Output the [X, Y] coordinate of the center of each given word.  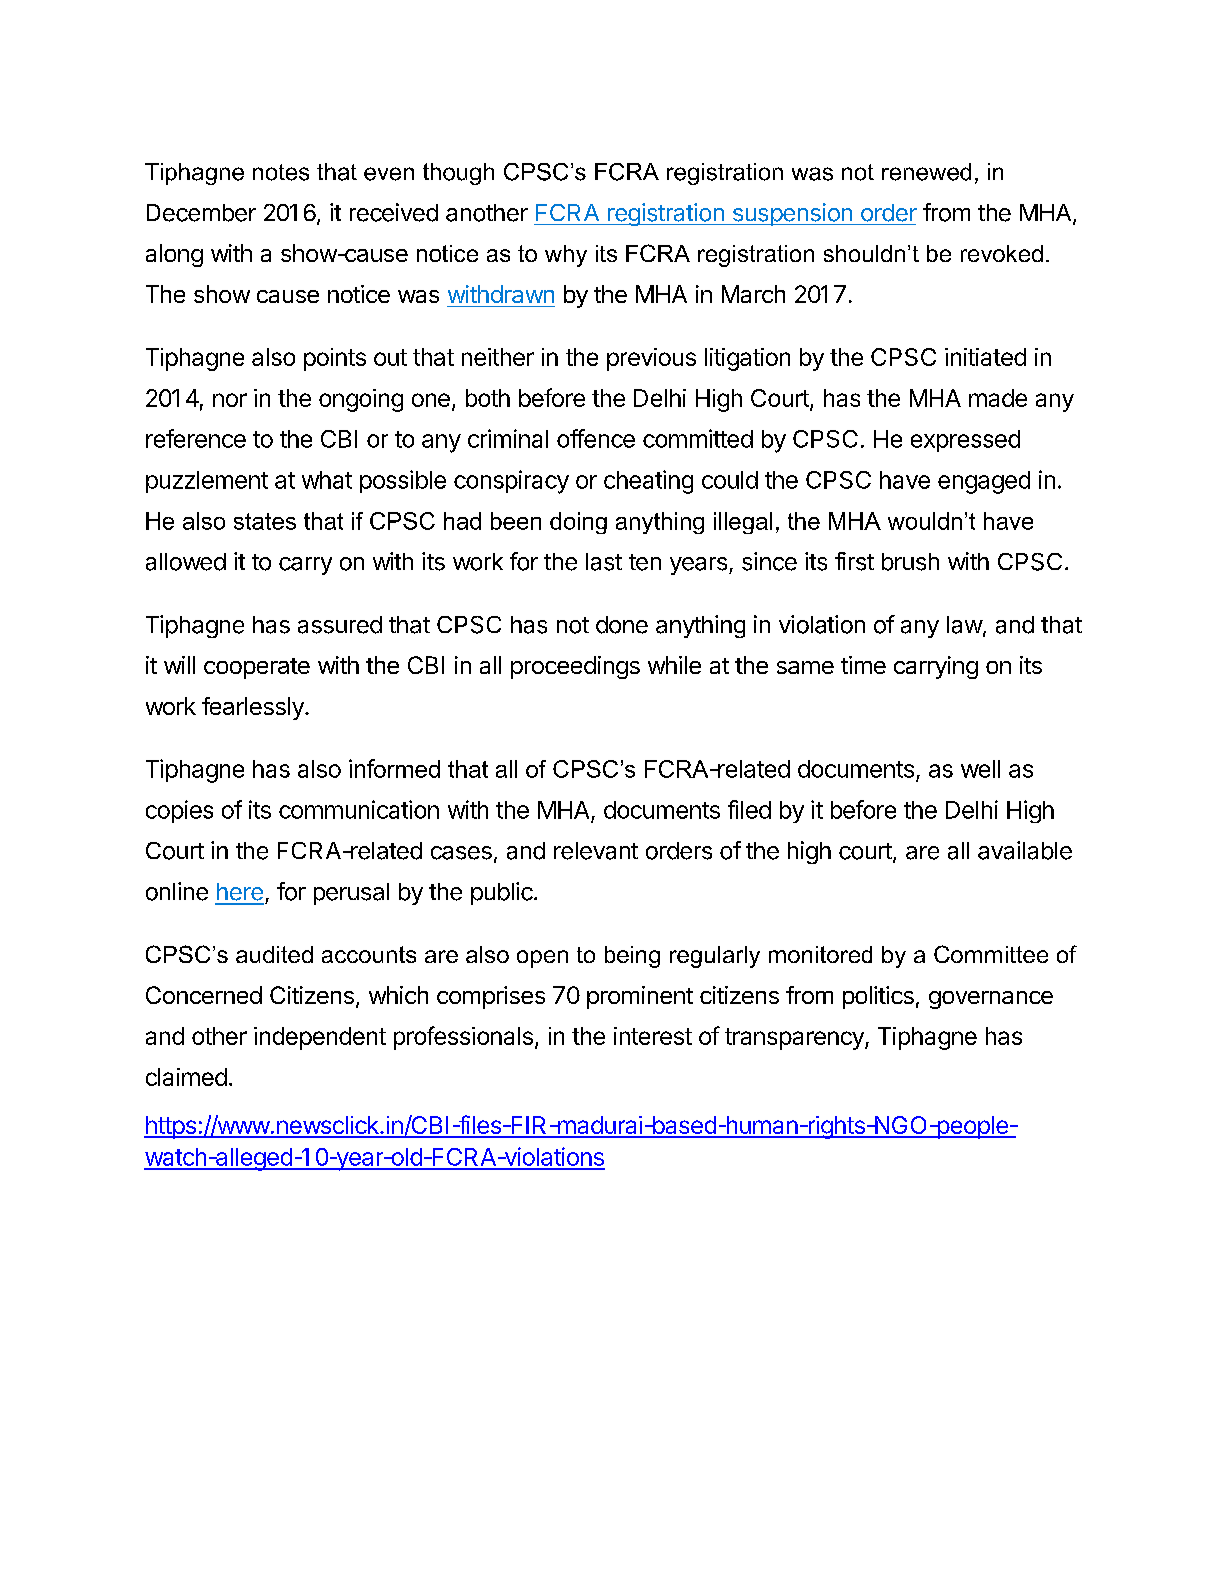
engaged [984, 482]
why [566, 256]
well [980, 769]
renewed [926, 172]
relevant [596, 851]
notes [281, 172]
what [327, 480]
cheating [648, 482]
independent [320, 1038]
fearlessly [254, 708]
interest [653, 1036]
